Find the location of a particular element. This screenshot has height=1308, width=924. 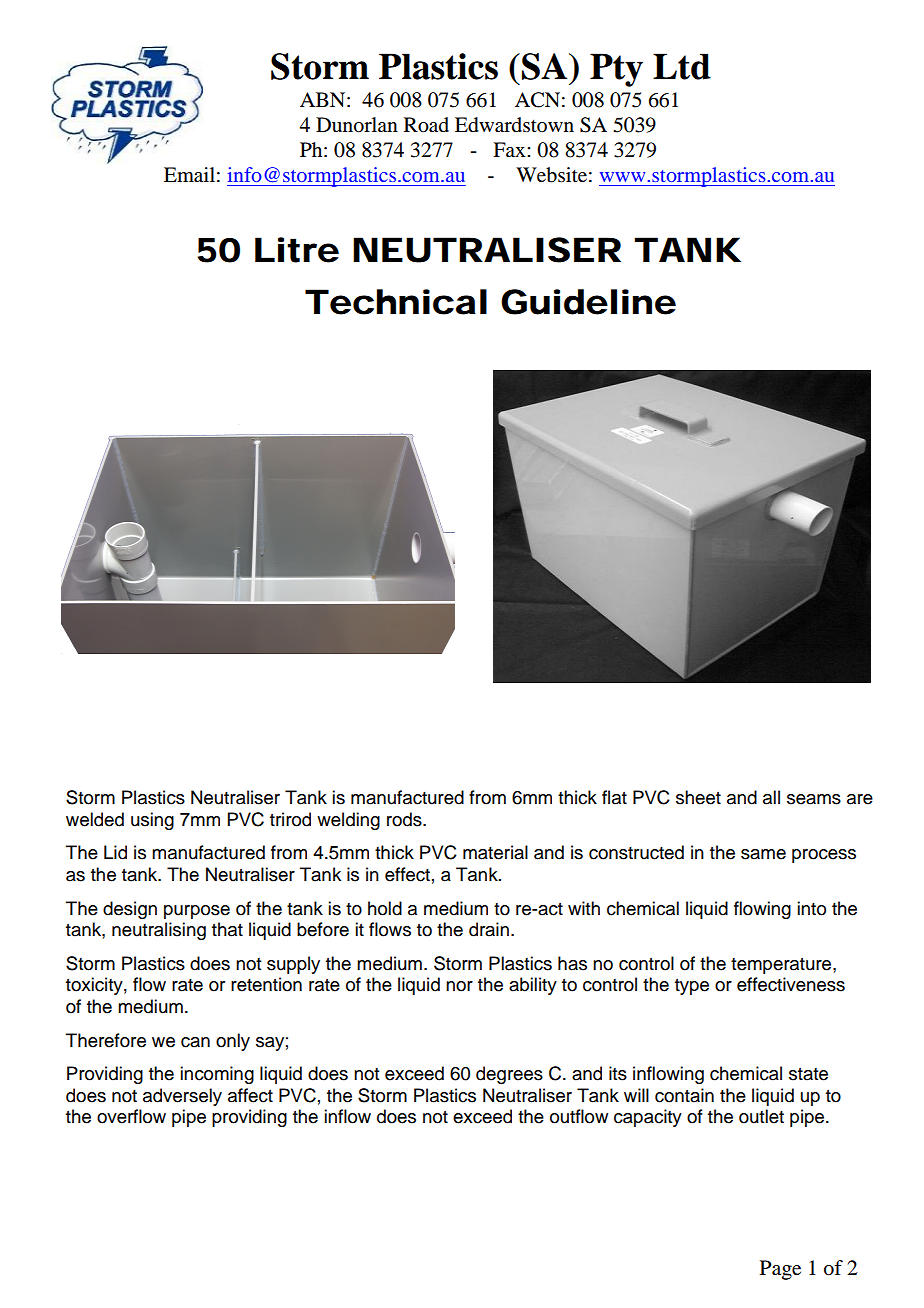

using is located at coordinates (152, 821).
